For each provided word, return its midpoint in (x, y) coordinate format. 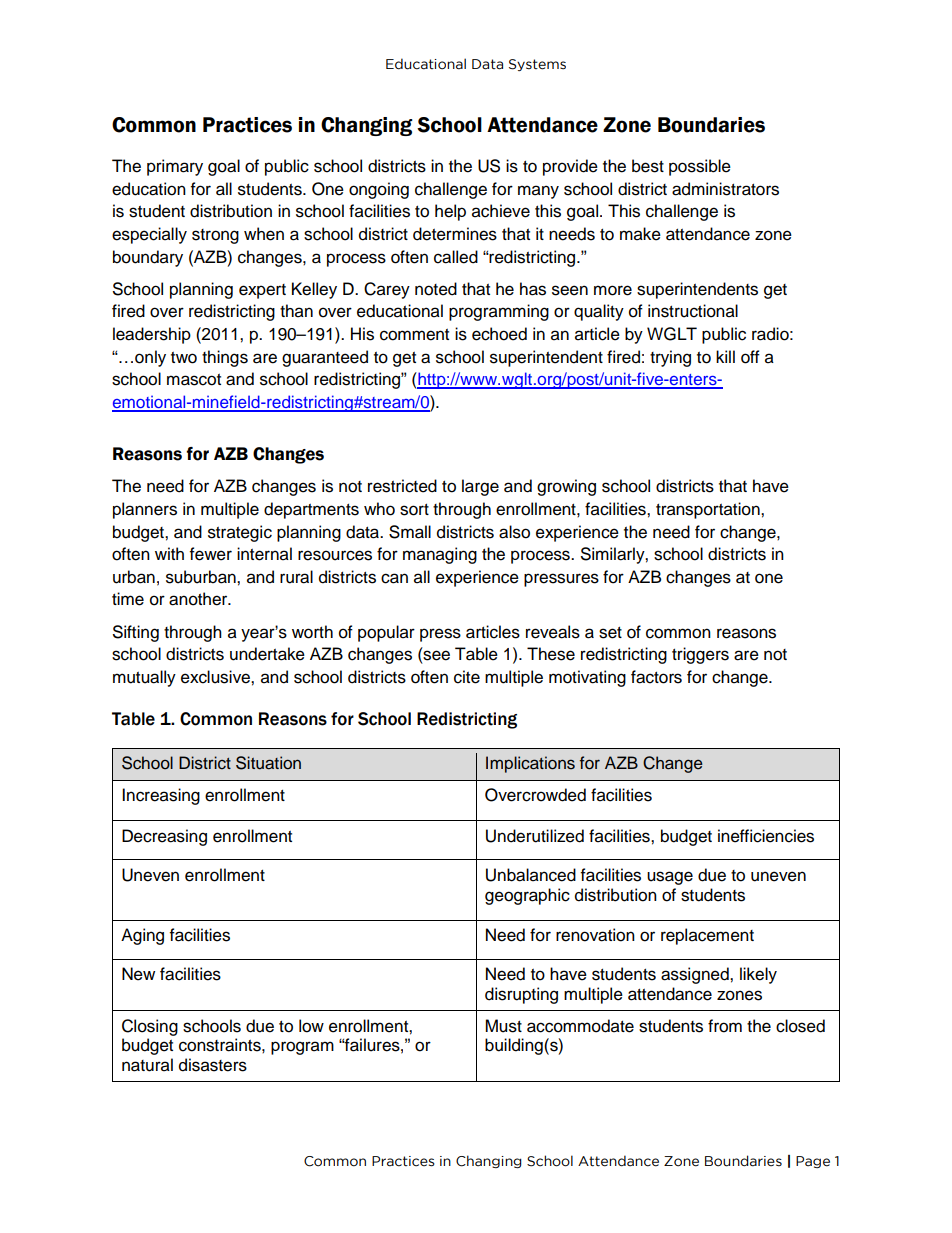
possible (700, 167)
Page (813, 1162)
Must (503, 1026)
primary (175, 167)
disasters (213, 1065)
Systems (537, 65)
